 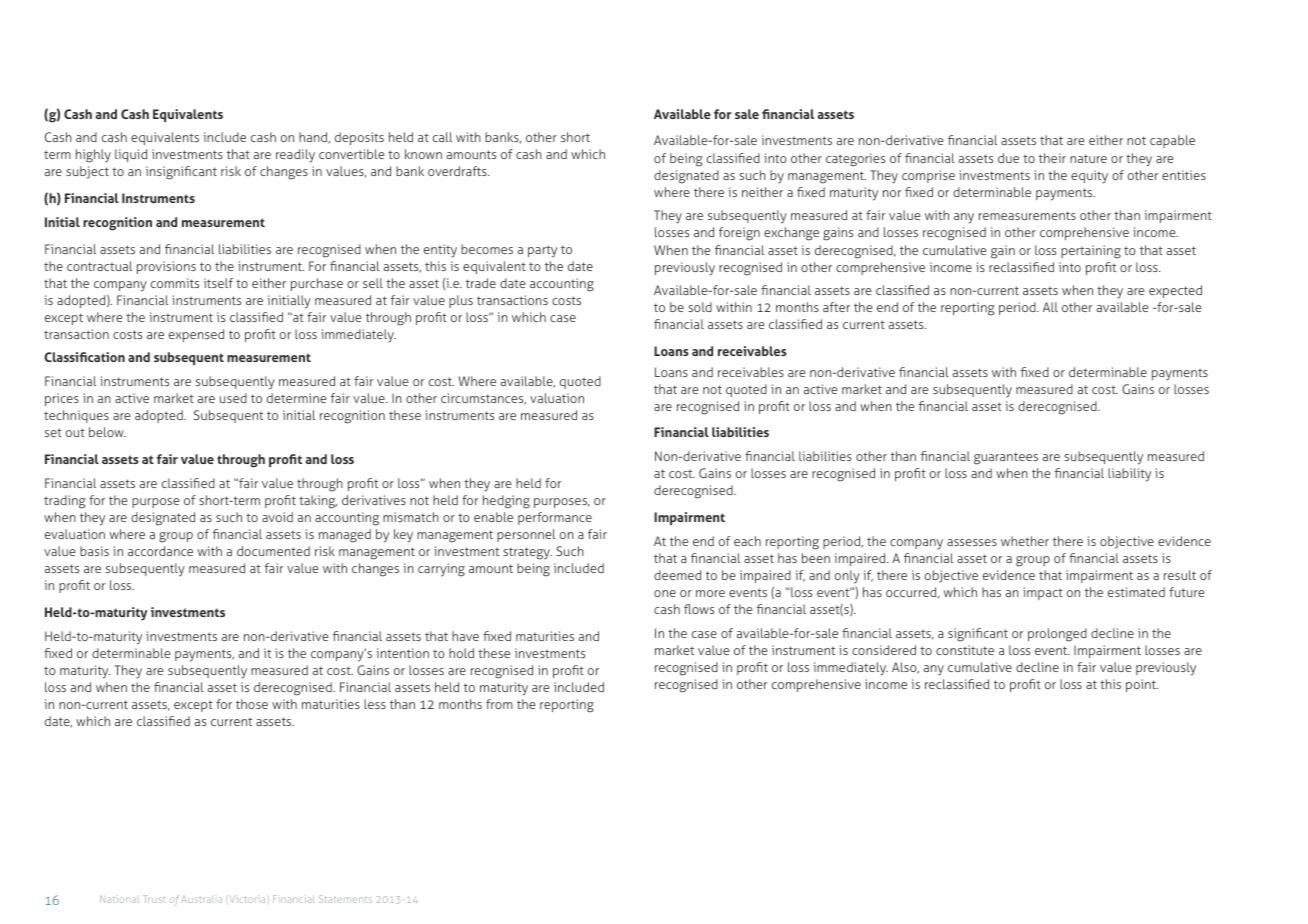 I want to click on avoid, so click(x=277, y=517).
